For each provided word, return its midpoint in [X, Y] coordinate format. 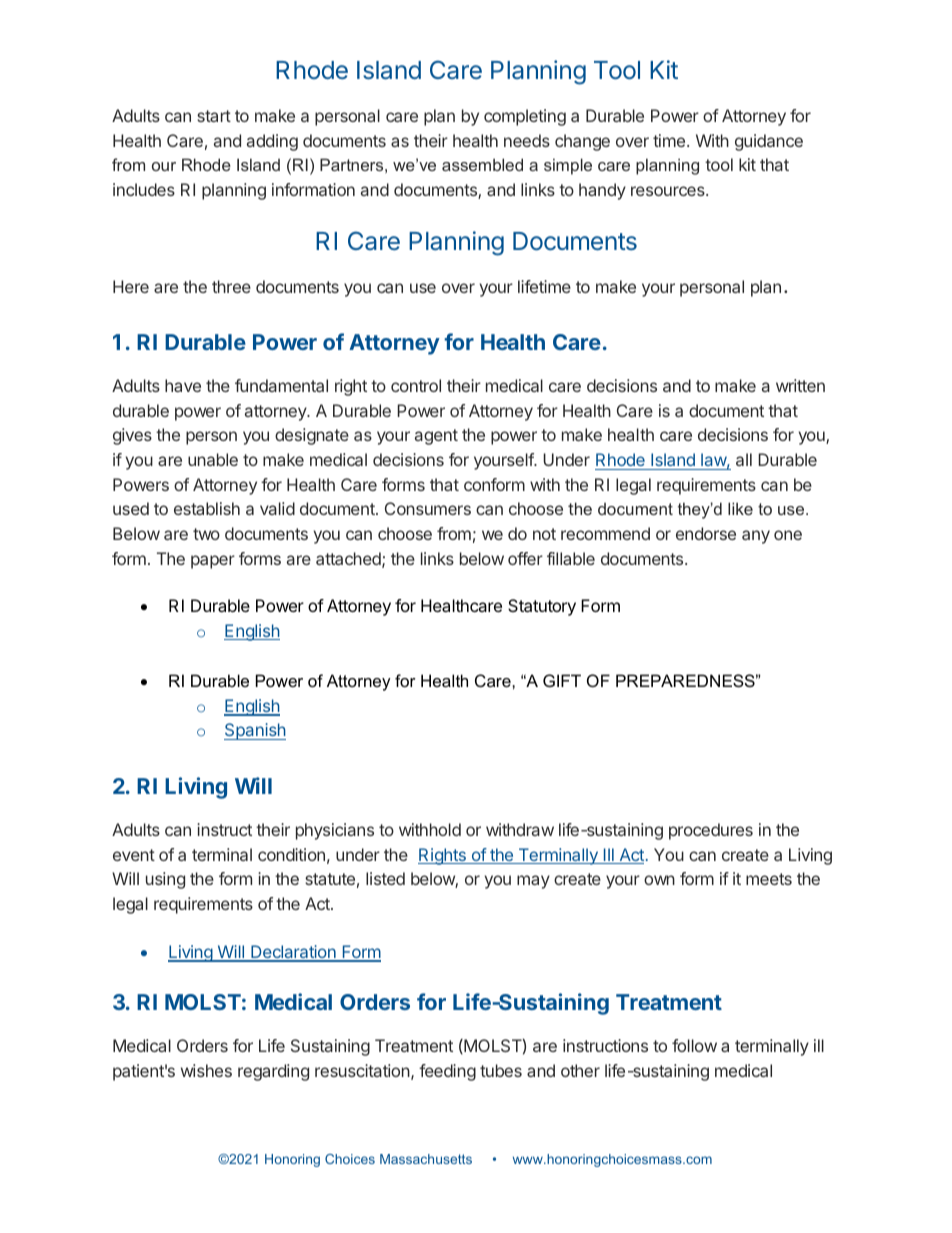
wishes [206, 1070]
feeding [447, 1072]
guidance [769, 142]
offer [525, 558]
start [214, 116]
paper [213, 562]
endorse [706, 533]
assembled [482, 164]
